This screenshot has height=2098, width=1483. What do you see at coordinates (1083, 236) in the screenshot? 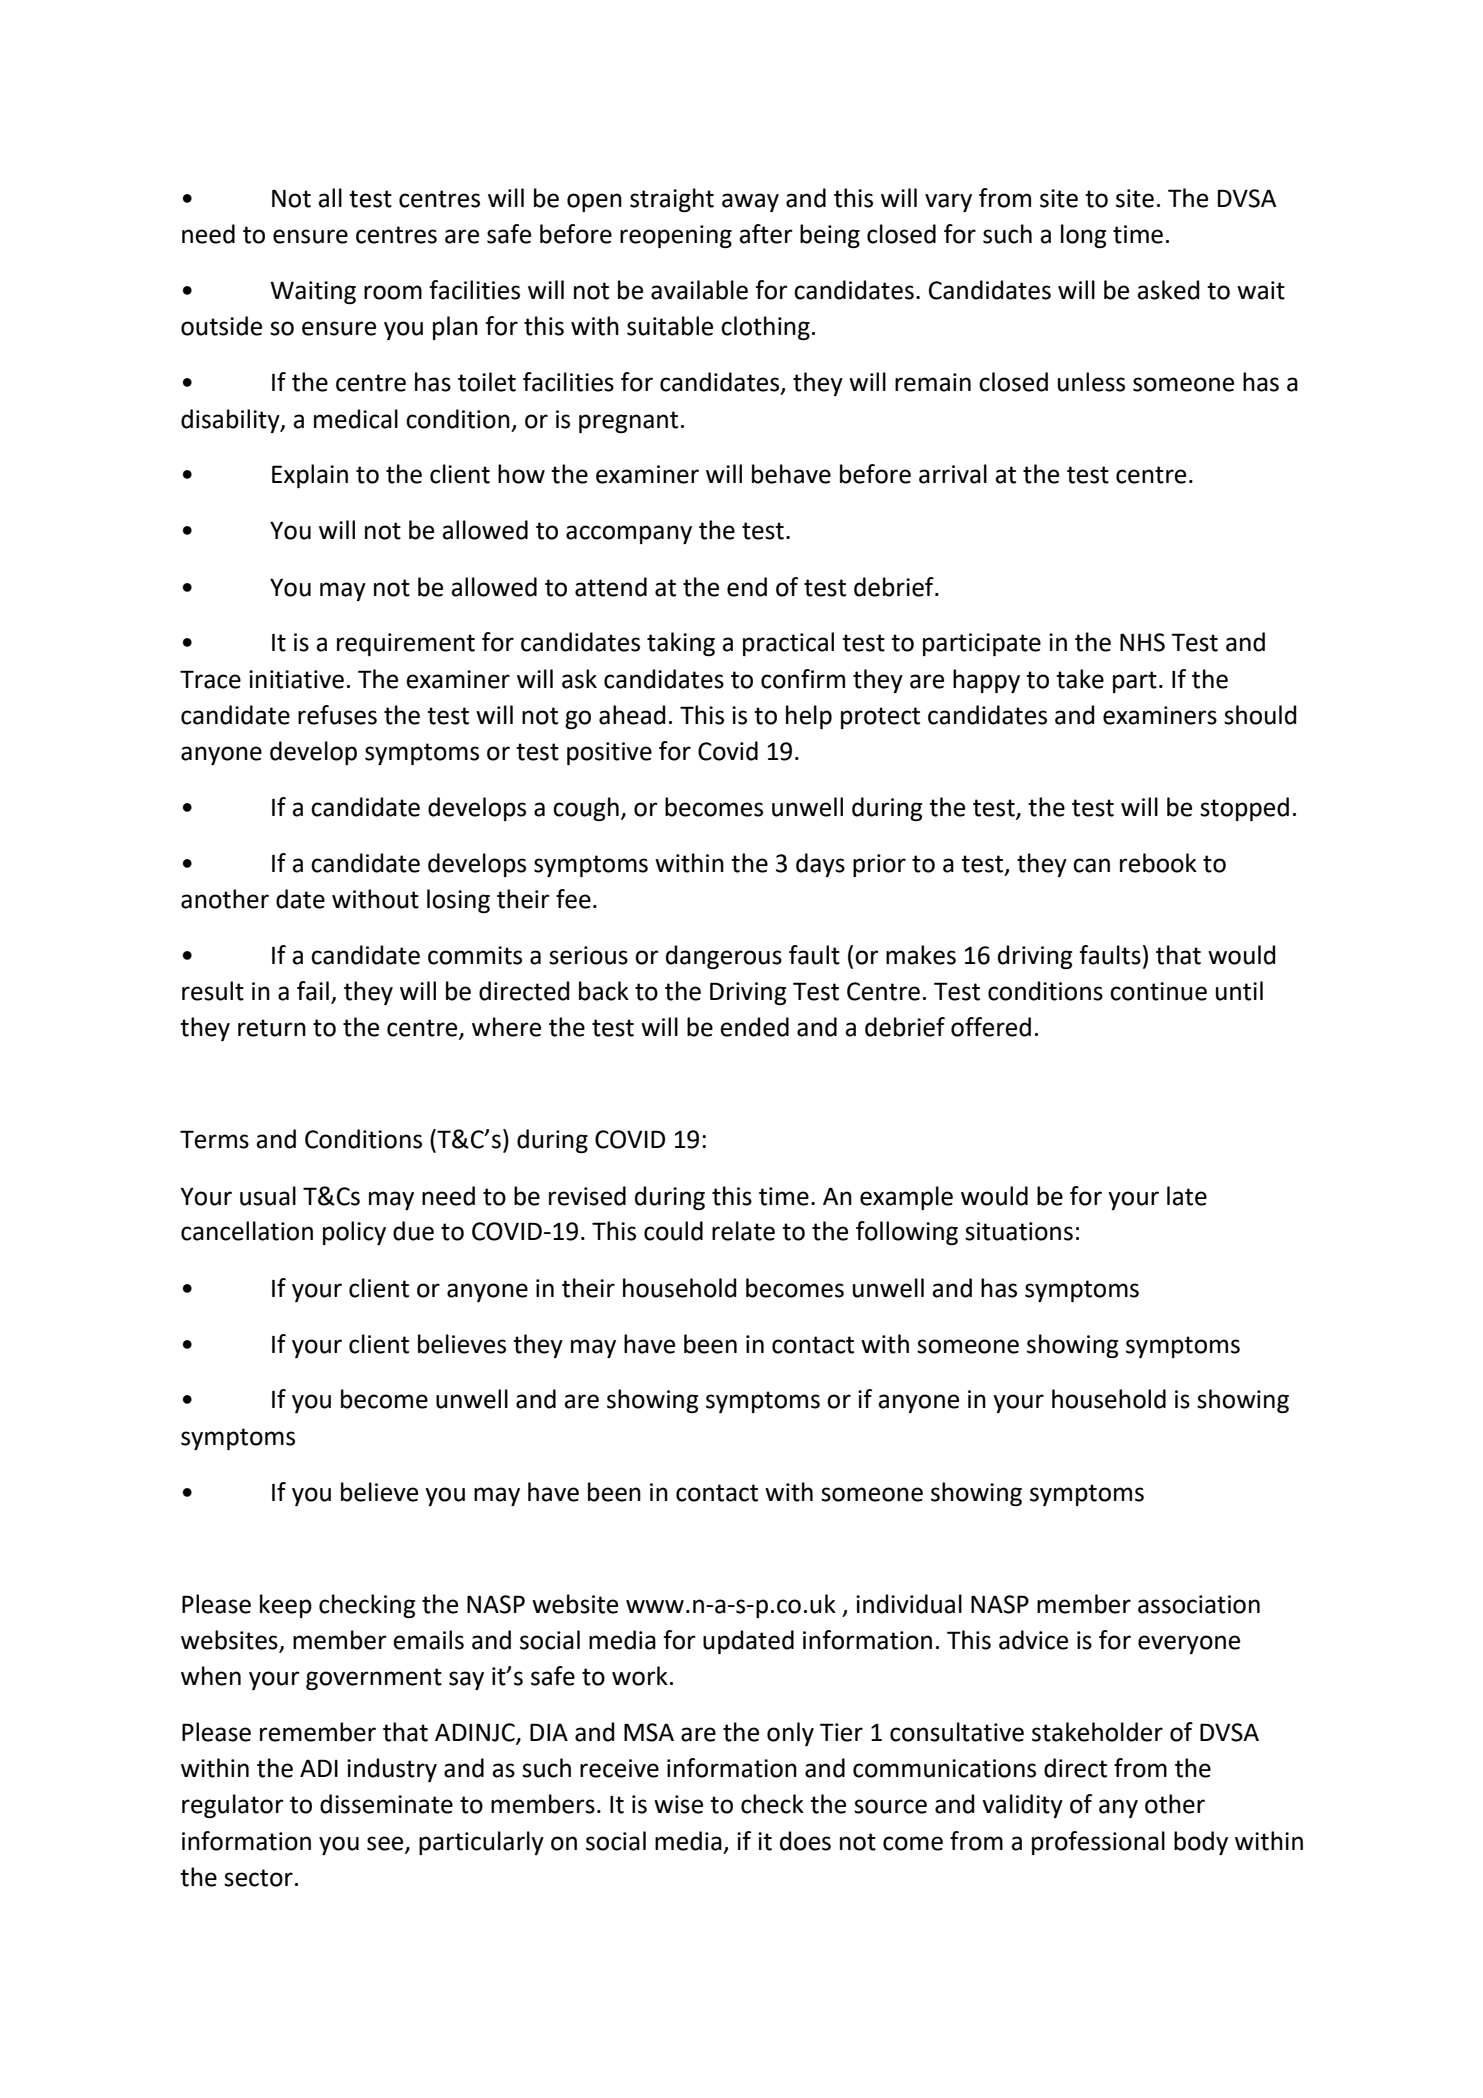
I see `long` at bounding box center [1083, 236].
